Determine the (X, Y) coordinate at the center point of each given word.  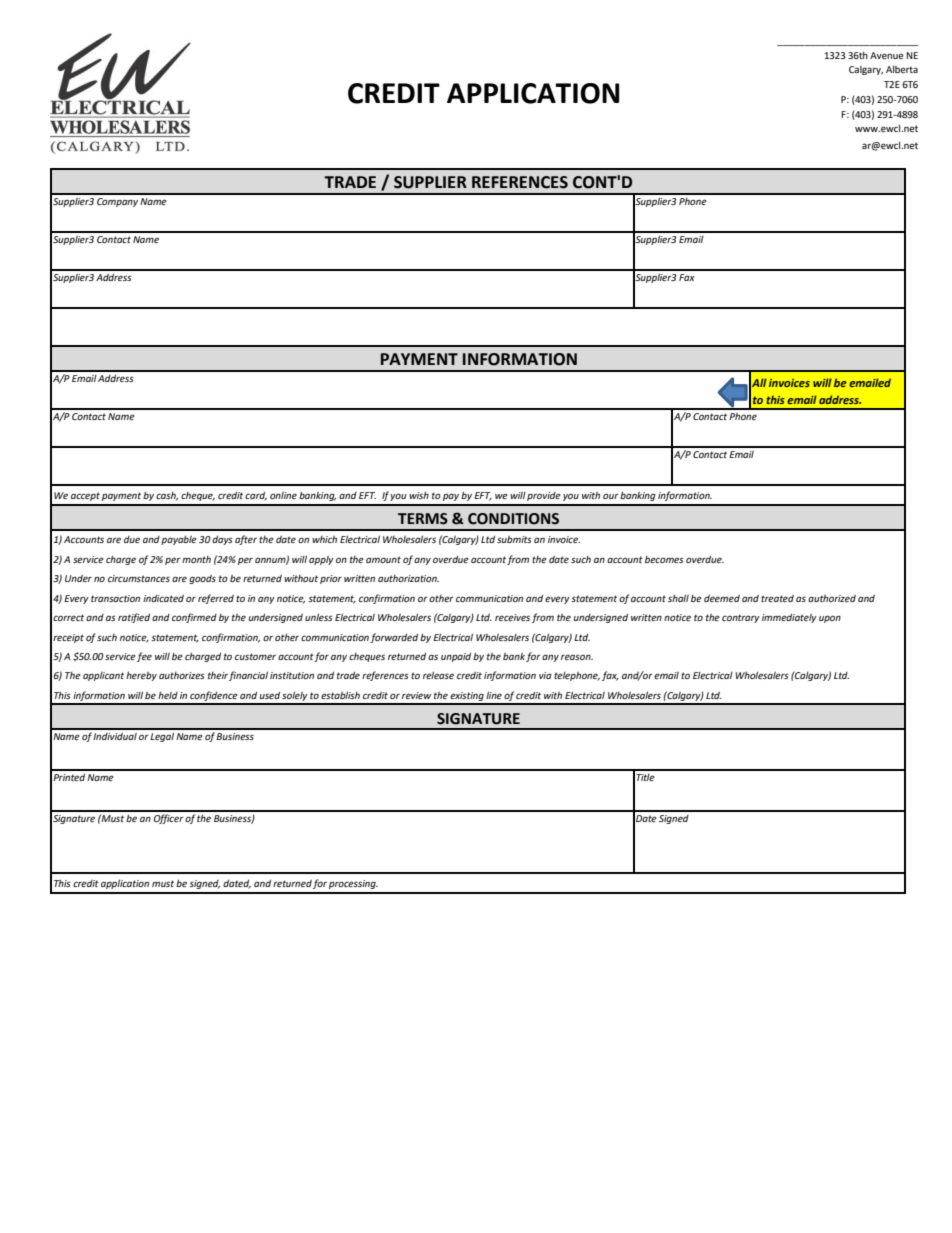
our (611, 496)
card (256, 496)
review (416, 695)
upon (830, 619)
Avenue (887, 55)
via (545, 675)
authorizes (182, 675)
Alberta (902, 69)
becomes (664, 559)
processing (353, 884)
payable (179, 540)
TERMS (423, 519)
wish (419, 495)
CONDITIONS (513, 519)
